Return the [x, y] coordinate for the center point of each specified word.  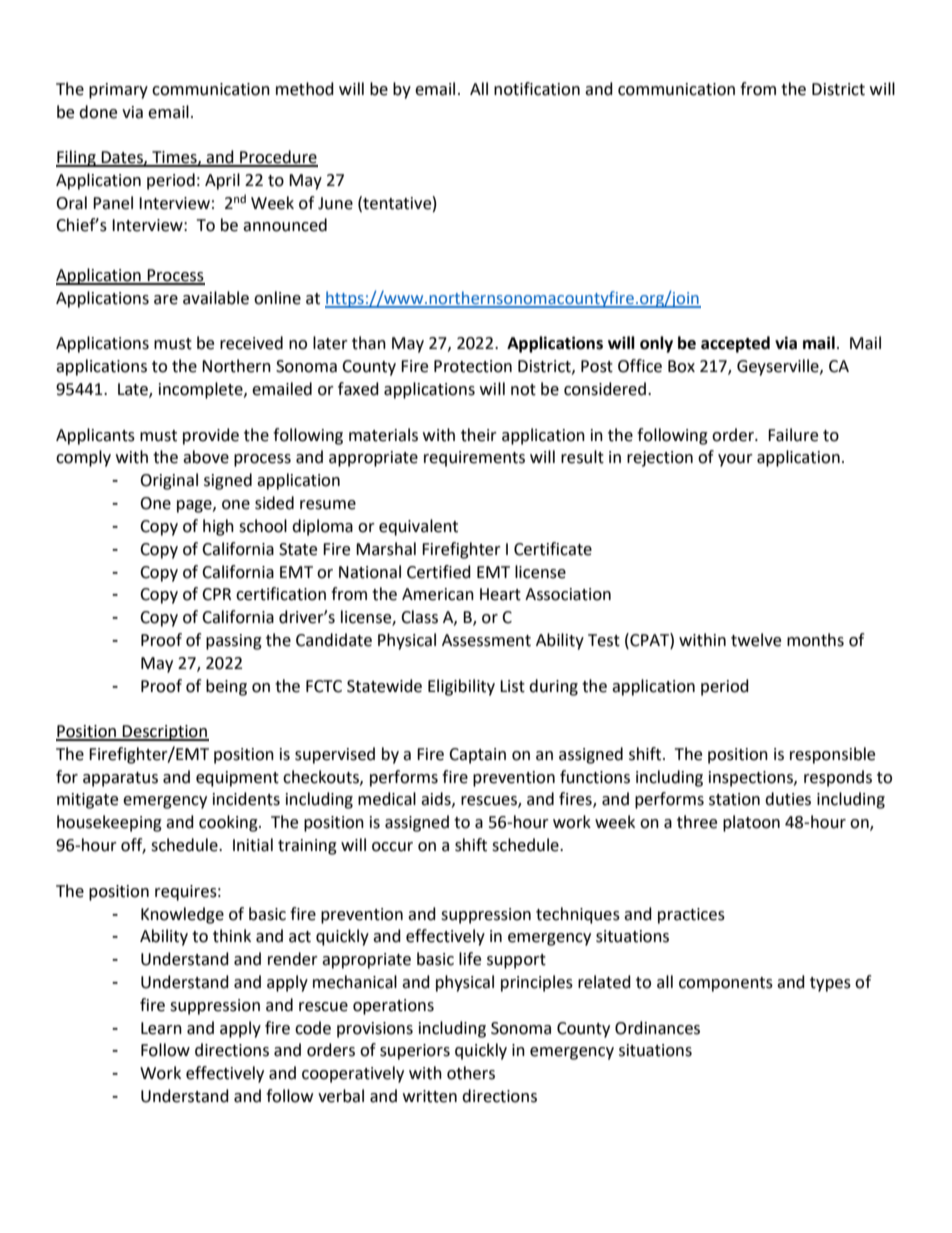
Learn [161, 1028]
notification [537, 89]
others [471, 1073]
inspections [752, 779]
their [479, 435]
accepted [735, 344]
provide [211, 436]
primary [118, 91]
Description [165, 733]
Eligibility [461, 687]
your [735, 460]
